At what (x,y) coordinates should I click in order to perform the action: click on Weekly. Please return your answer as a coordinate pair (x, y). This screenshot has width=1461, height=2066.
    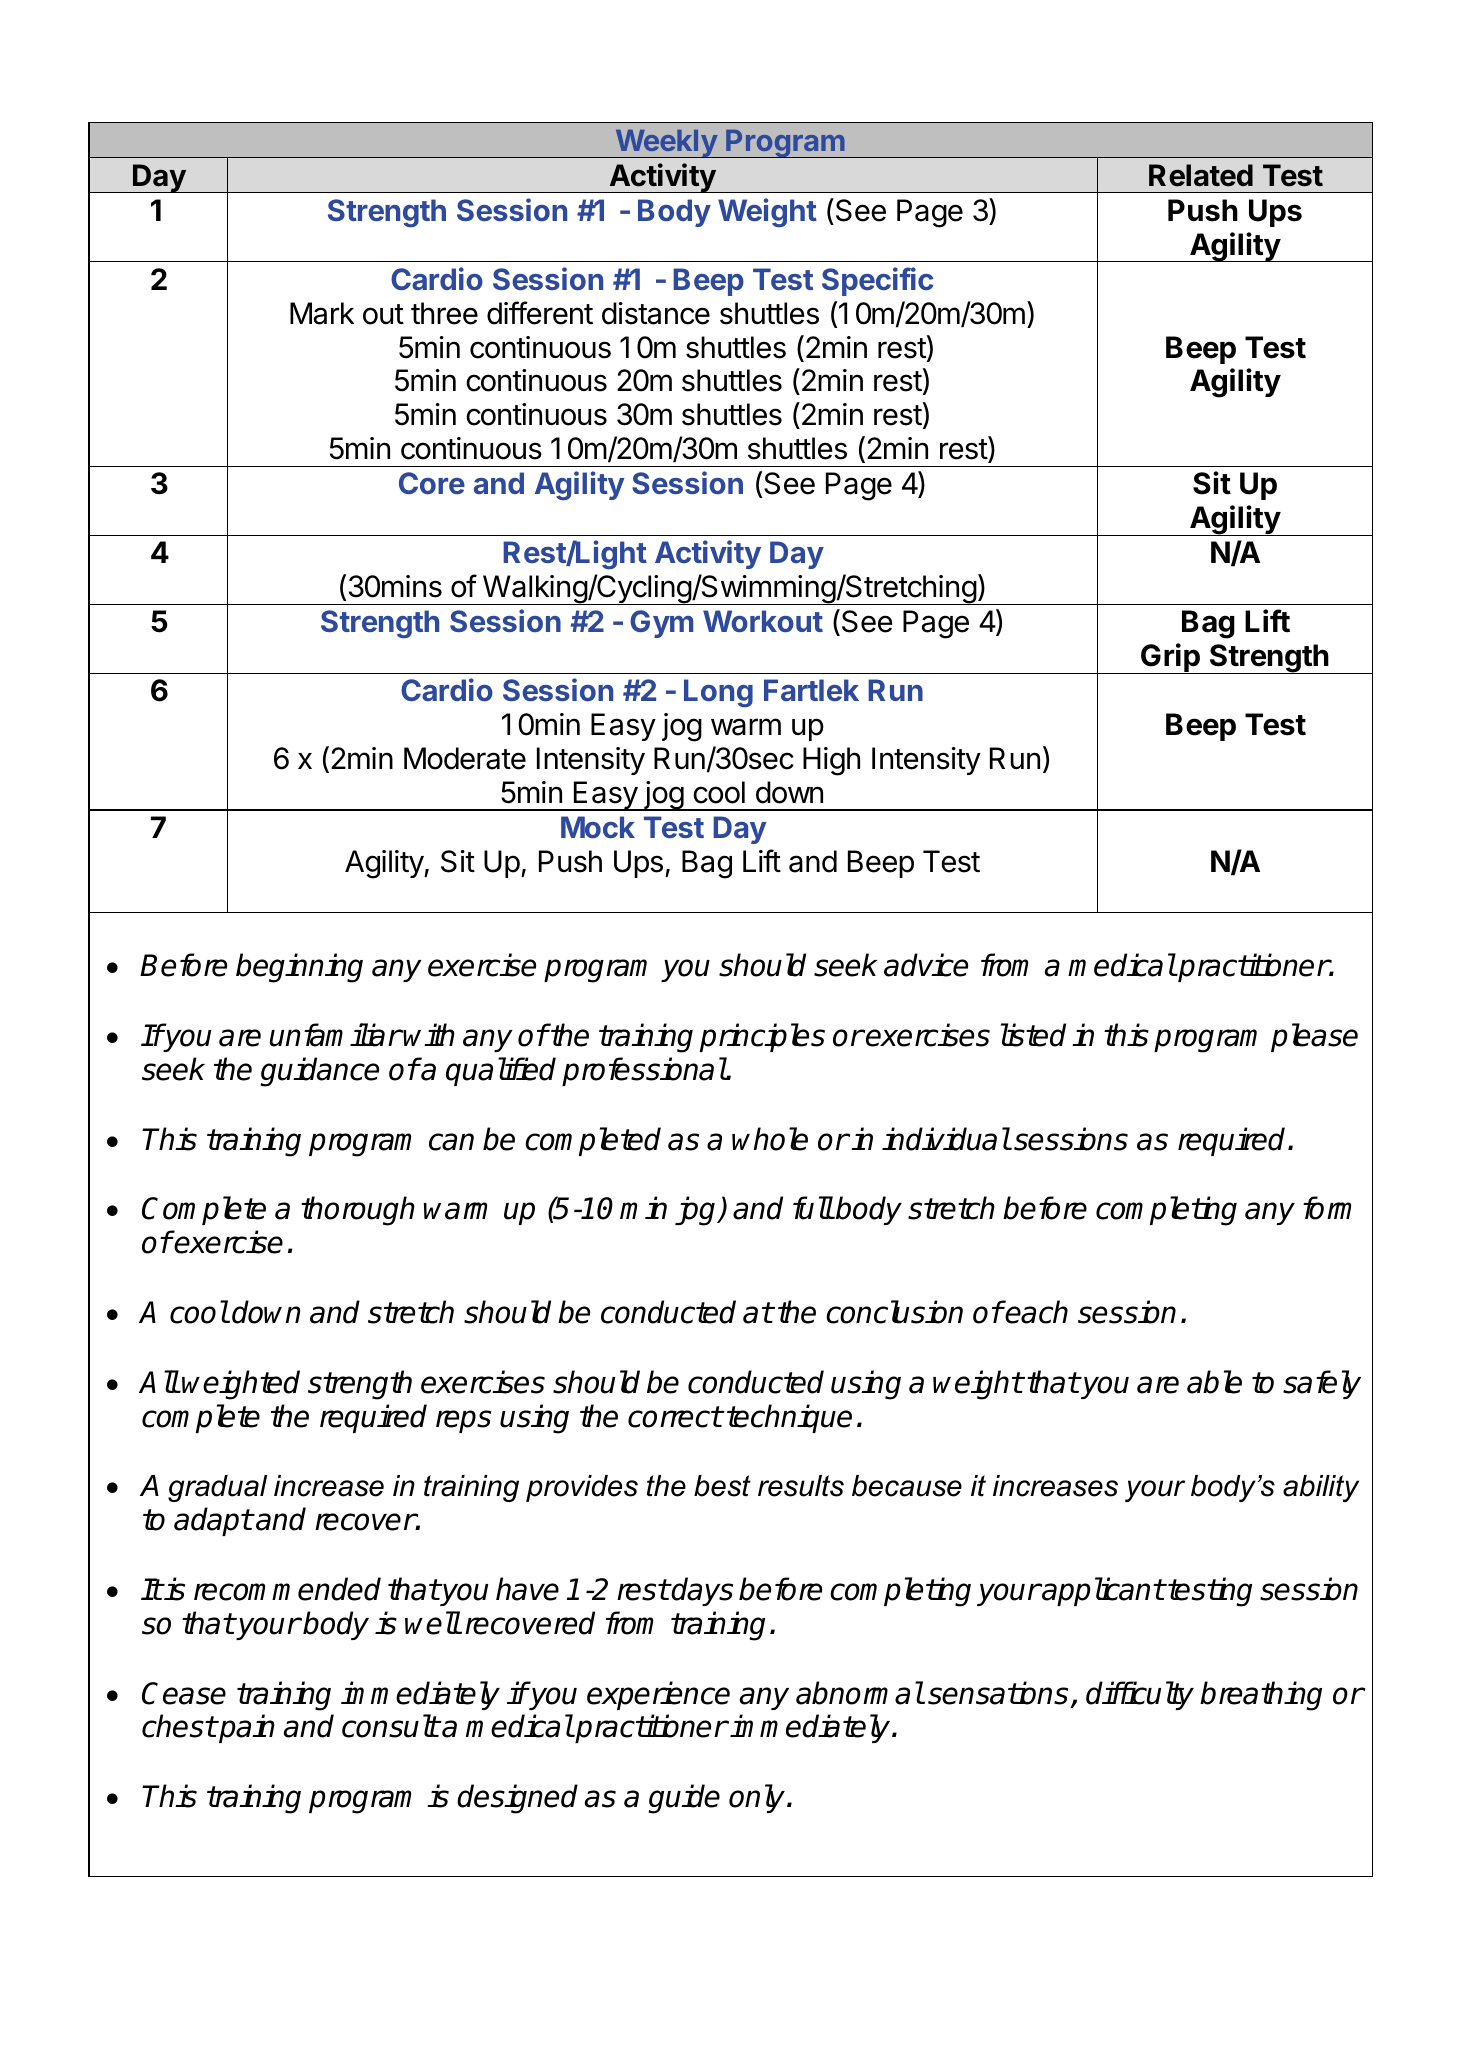
    Looking at the image, I should click on (666, 143).
